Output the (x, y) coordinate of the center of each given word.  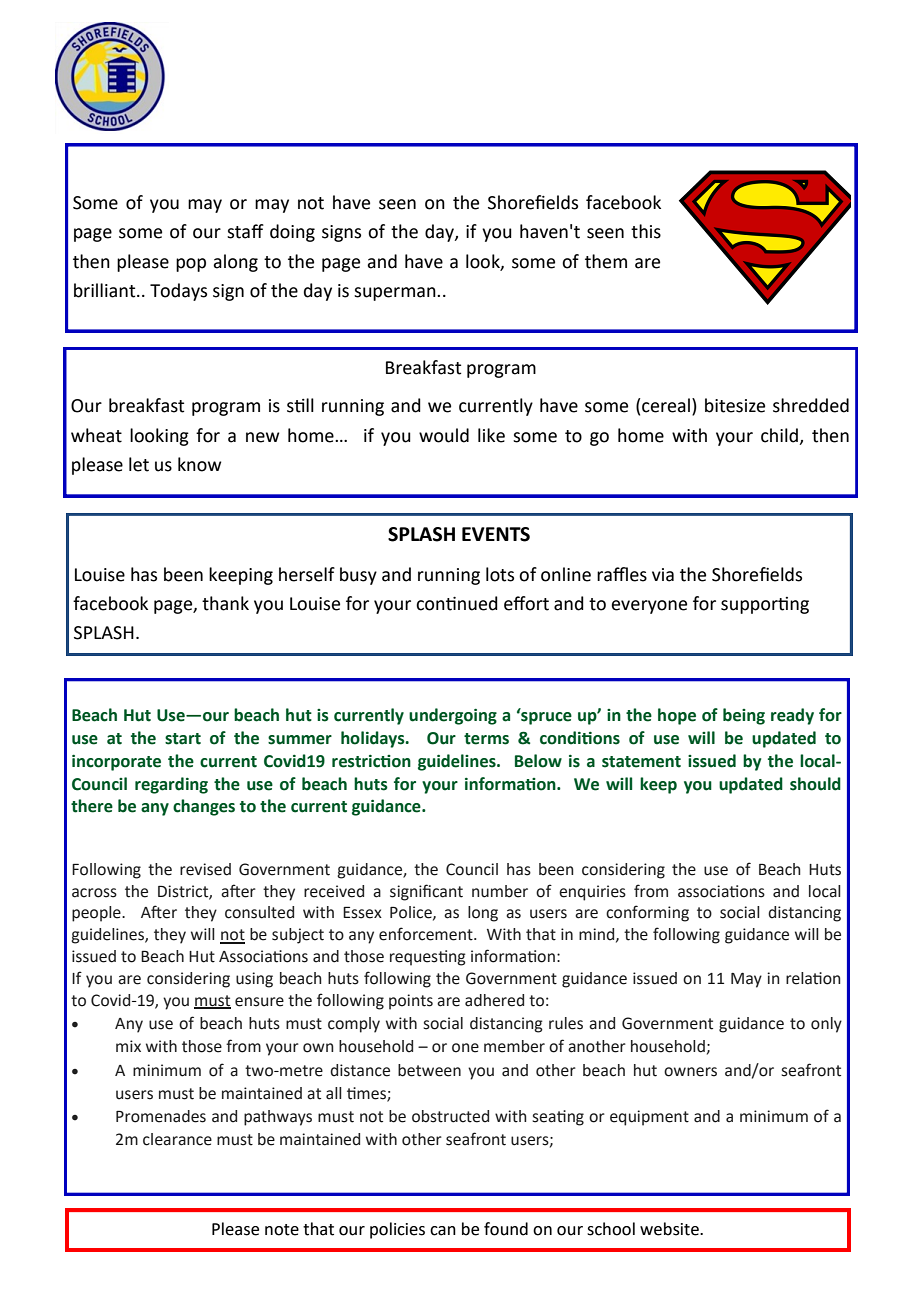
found (506, 1229)
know (199, 464)
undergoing (453, 716)
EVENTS (496, 534)
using (254, 980)
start (183, 739)
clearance (177, 1139)
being (744, 716)
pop (191, 265)
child (780, 436)
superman (396, 294)
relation (813, 978)
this (646, 231)
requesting (428, 958)
